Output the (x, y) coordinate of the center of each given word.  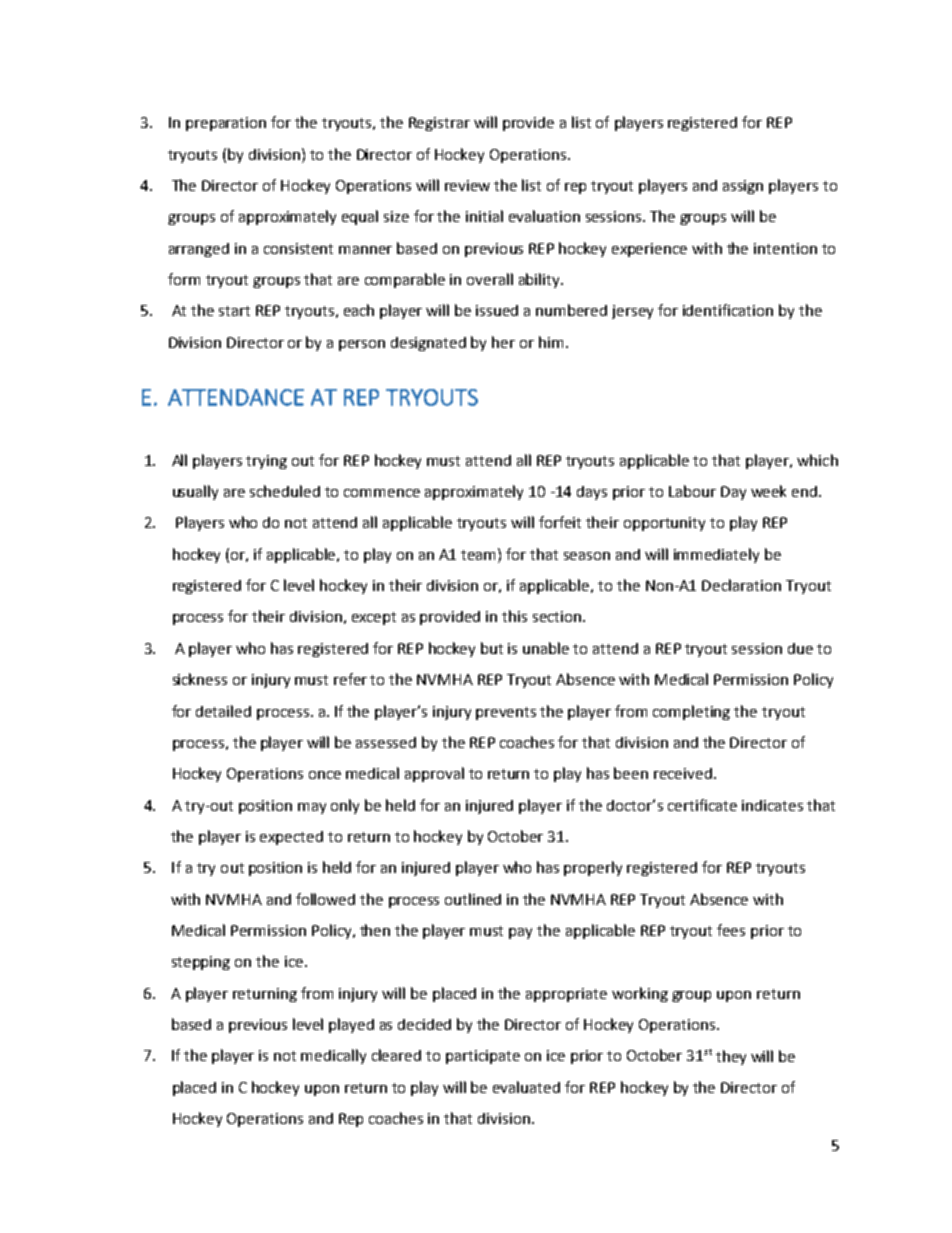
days (592, 493)
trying (266, 462)
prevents (506, 713)
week (768, 491)
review (467, 185)
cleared (396, 1055)
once (325, 775)
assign (743, 187)
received (683, 773)
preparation (226, 124)
